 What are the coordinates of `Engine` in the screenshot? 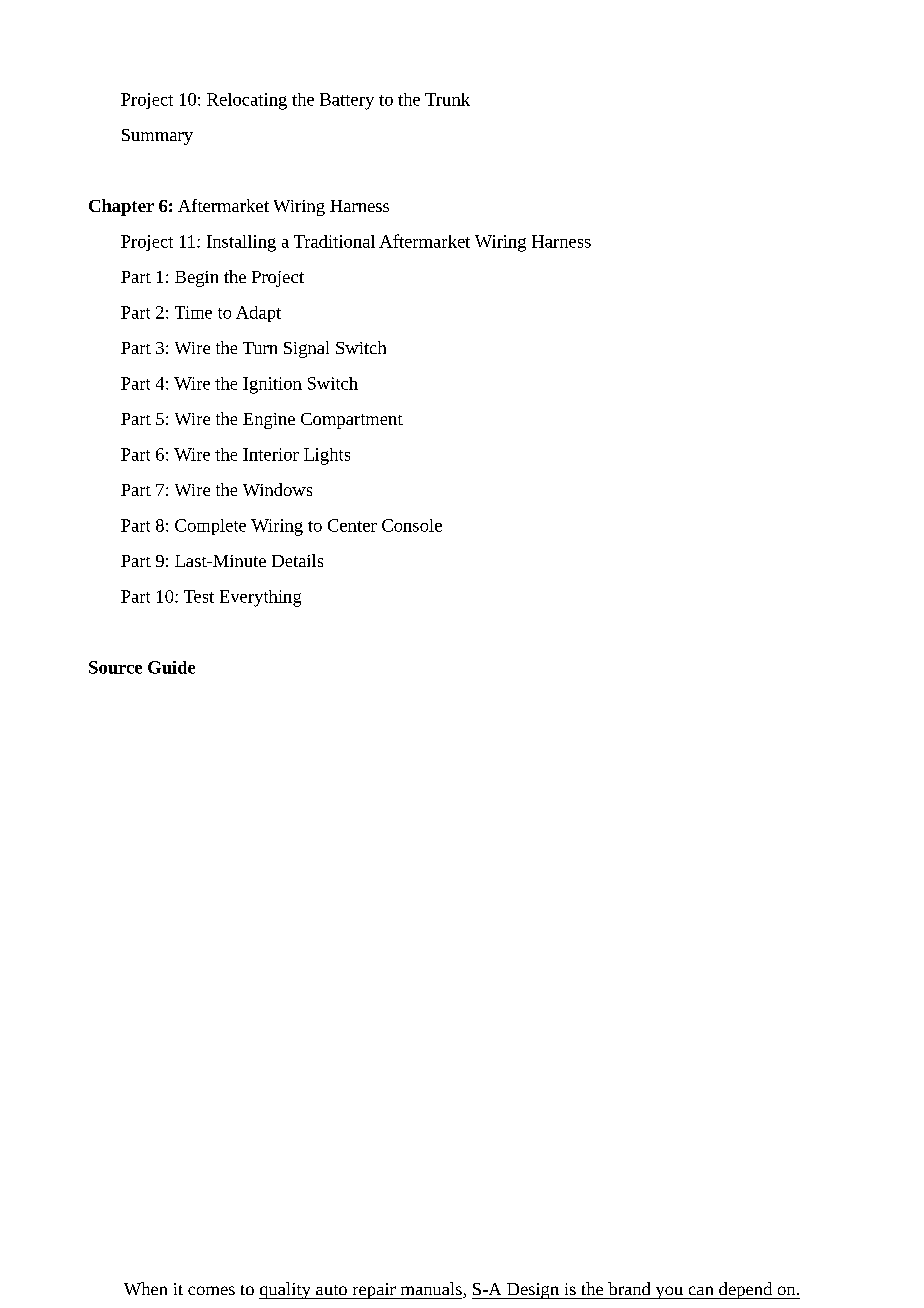 It's located at (269, 421).
